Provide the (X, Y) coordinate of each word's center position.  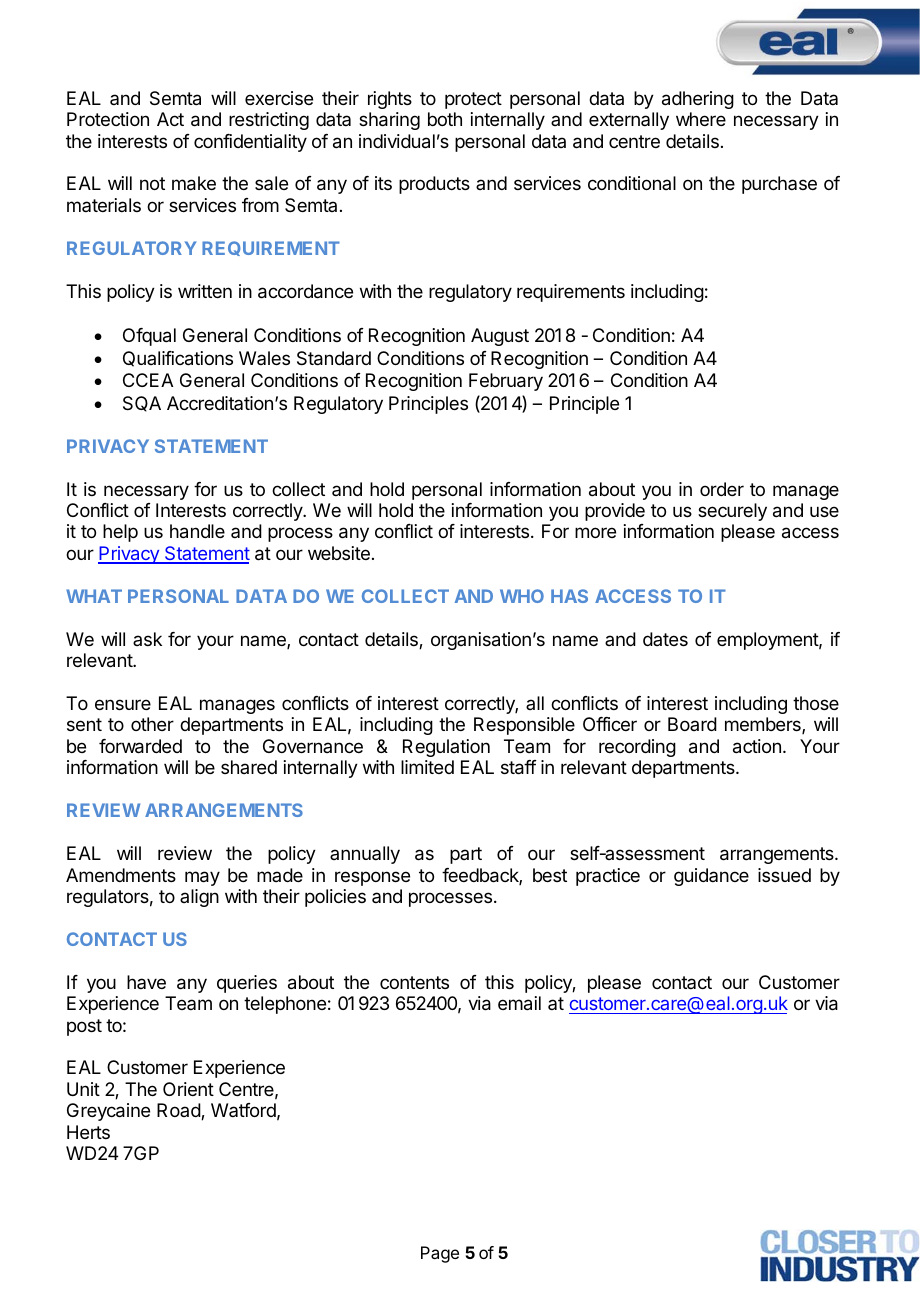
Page (440, 1254)
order (722, 489)
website (339, 553)
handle (197, 531)
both (445, 119)
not (152, 183)
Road (179, 1111)
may (202, 878)
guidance (711, 877)
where (701, 119)
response (372, 878)
